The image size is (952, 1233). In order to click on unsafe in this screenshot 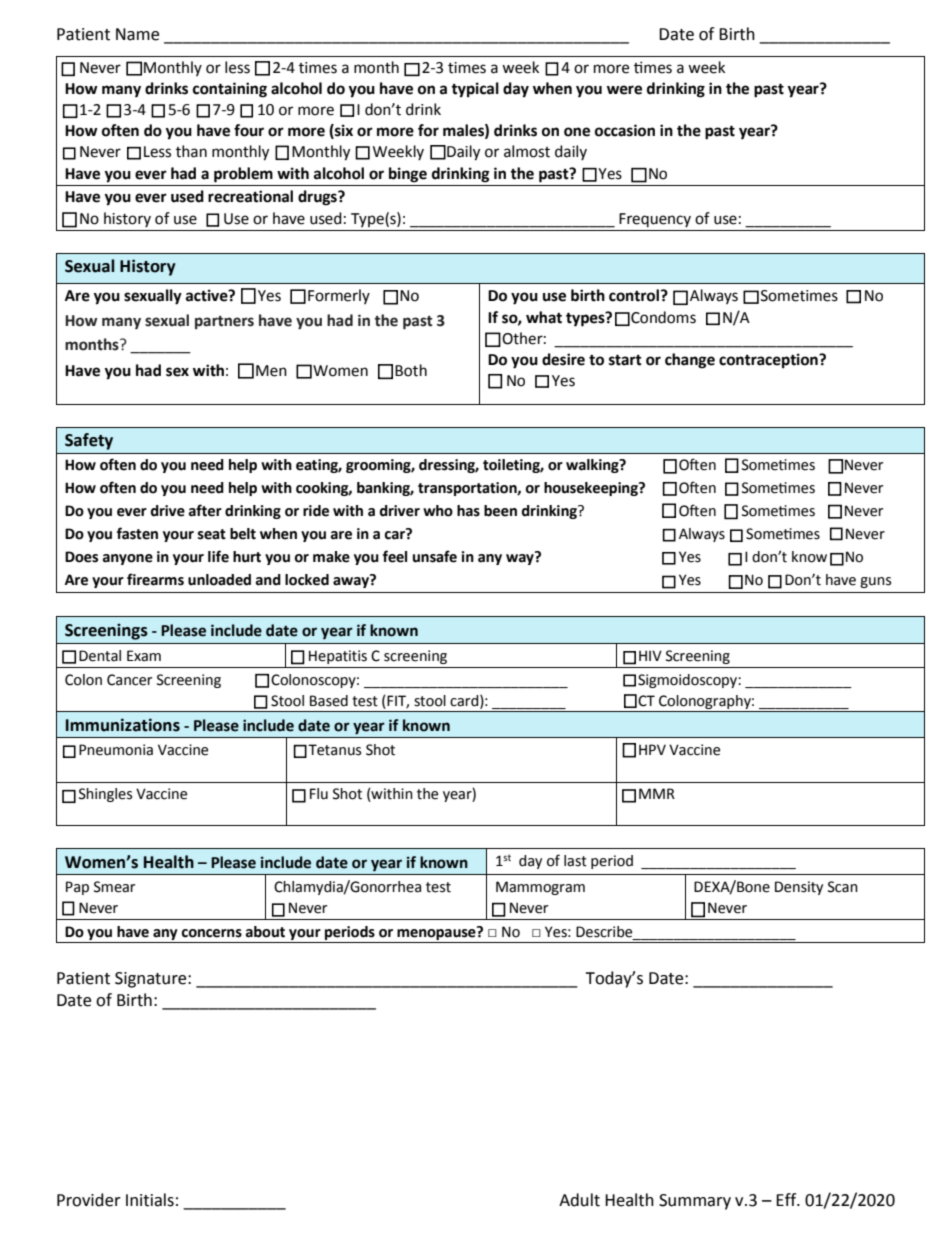, I will do `click(435, 556)`.
